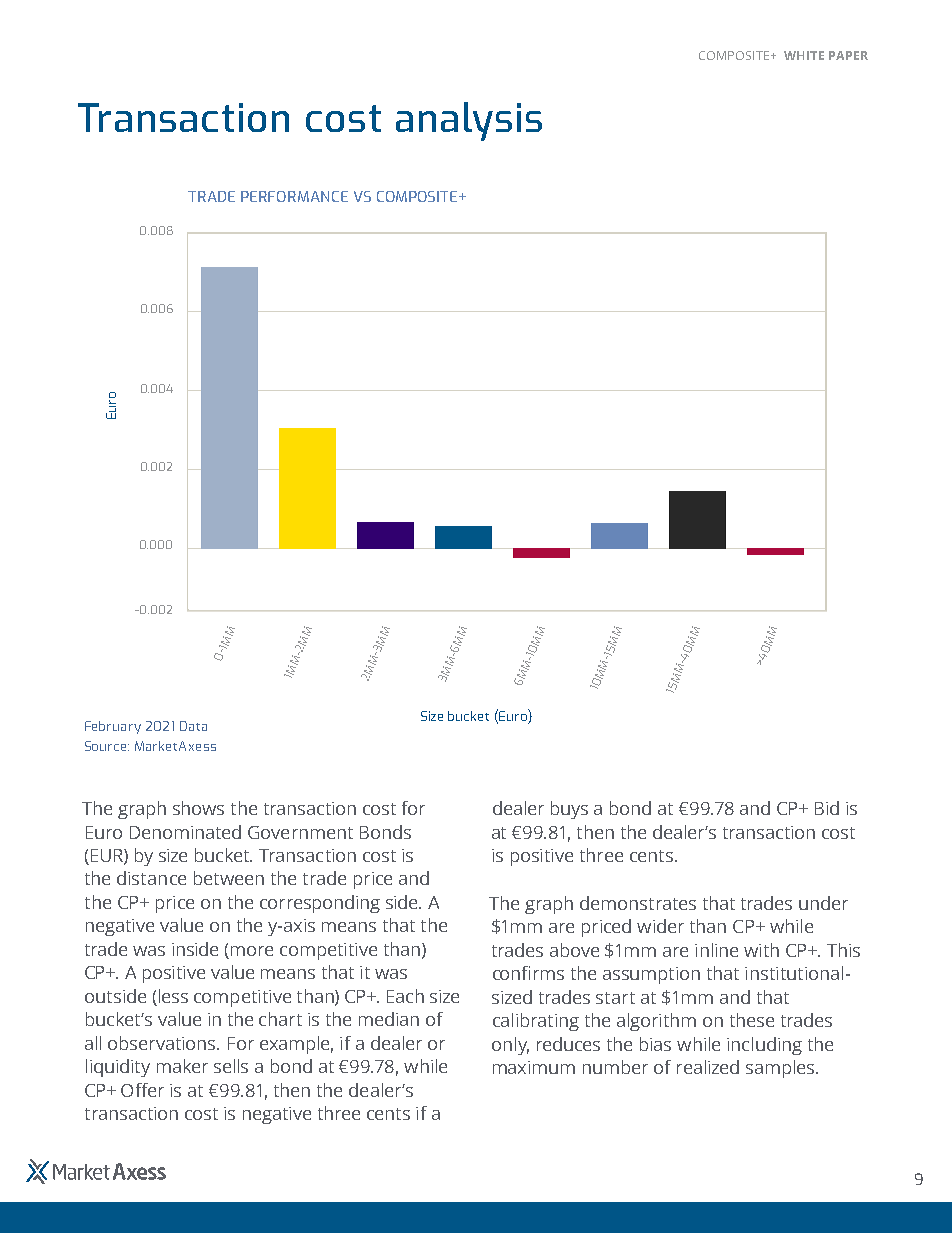 The height and width of the image is (1233, 952). I want to click on analysis, so click(469, 121).
